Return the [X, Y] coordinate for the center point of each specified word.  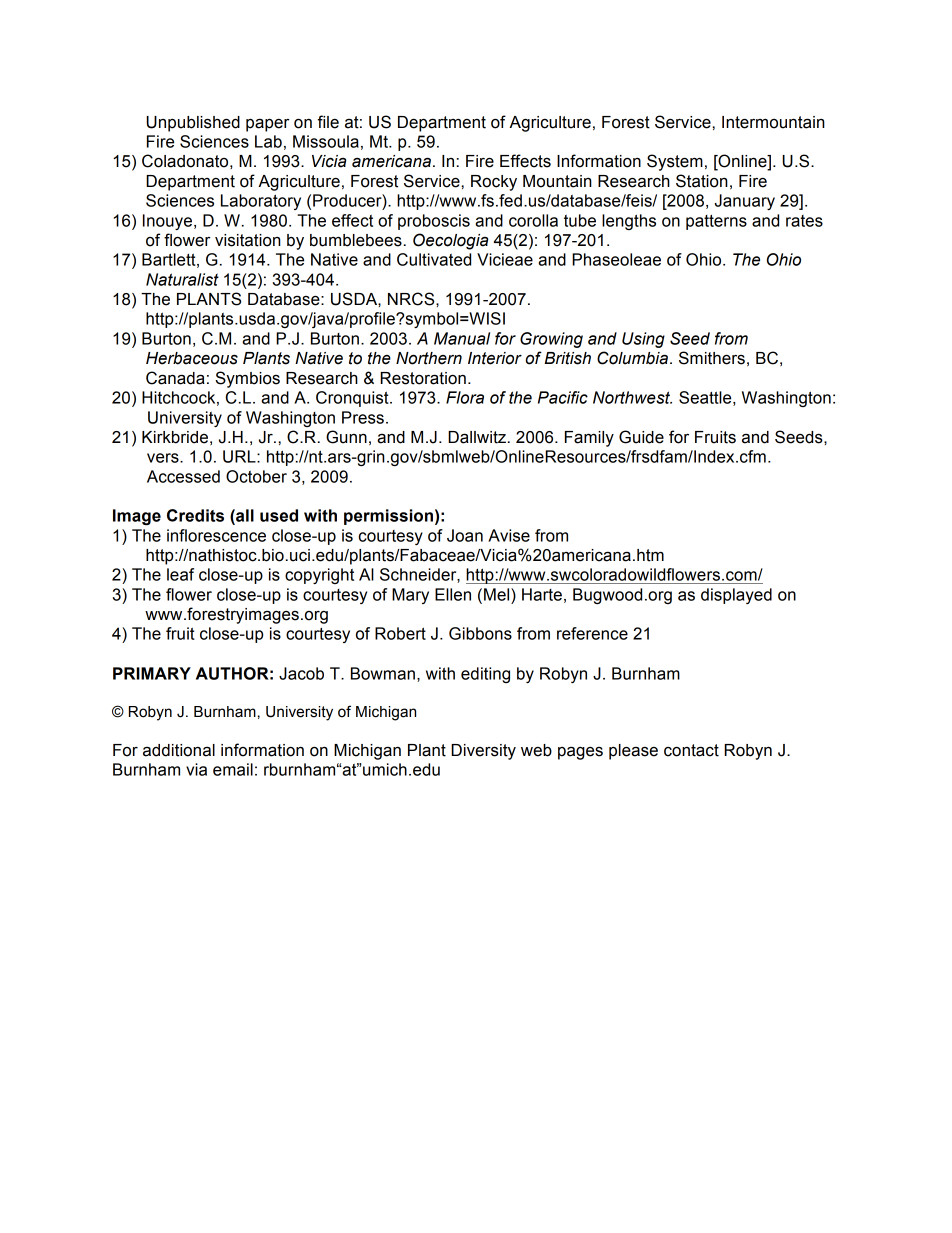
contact [691, 750]
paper [267, 125]
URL [240, 456]
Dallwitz [477, 437]
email [233, 769]
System [675, 162]
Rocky [494, 183]
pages [580, 753]
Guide [641, 437]
